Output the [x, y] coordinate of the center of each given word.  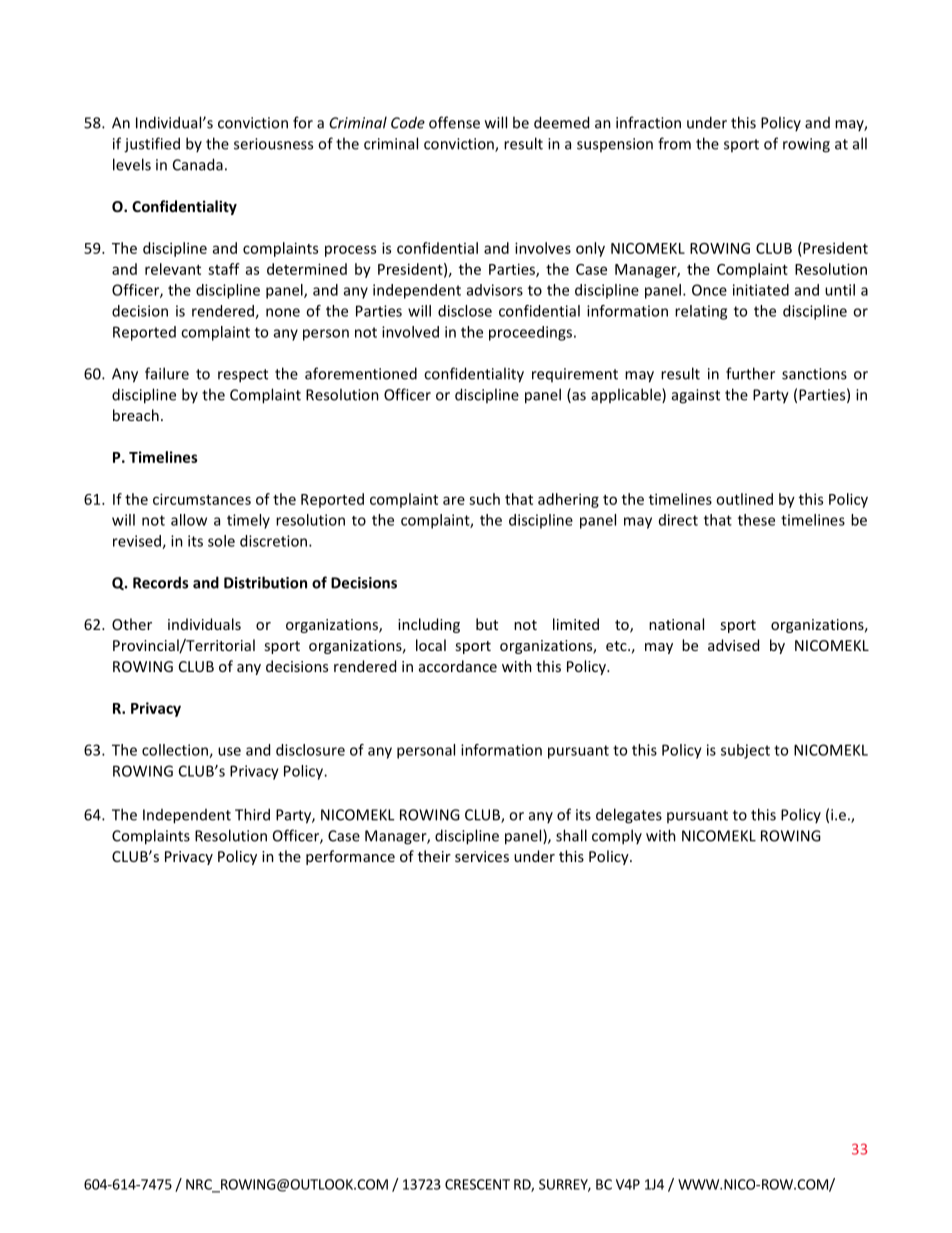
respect [243, 376]
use [229, 751]
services [482, 856]
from [674, 143]
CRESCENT [477, 1184]
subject [745, 751]
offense [454, 122]
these [756, 520]
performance [350, 857]
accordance [458, 666]
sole [221, 541]
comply [617, 837]
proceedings [532, 333]
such [484, 499]
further [750, 373]
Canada [198, 164]
